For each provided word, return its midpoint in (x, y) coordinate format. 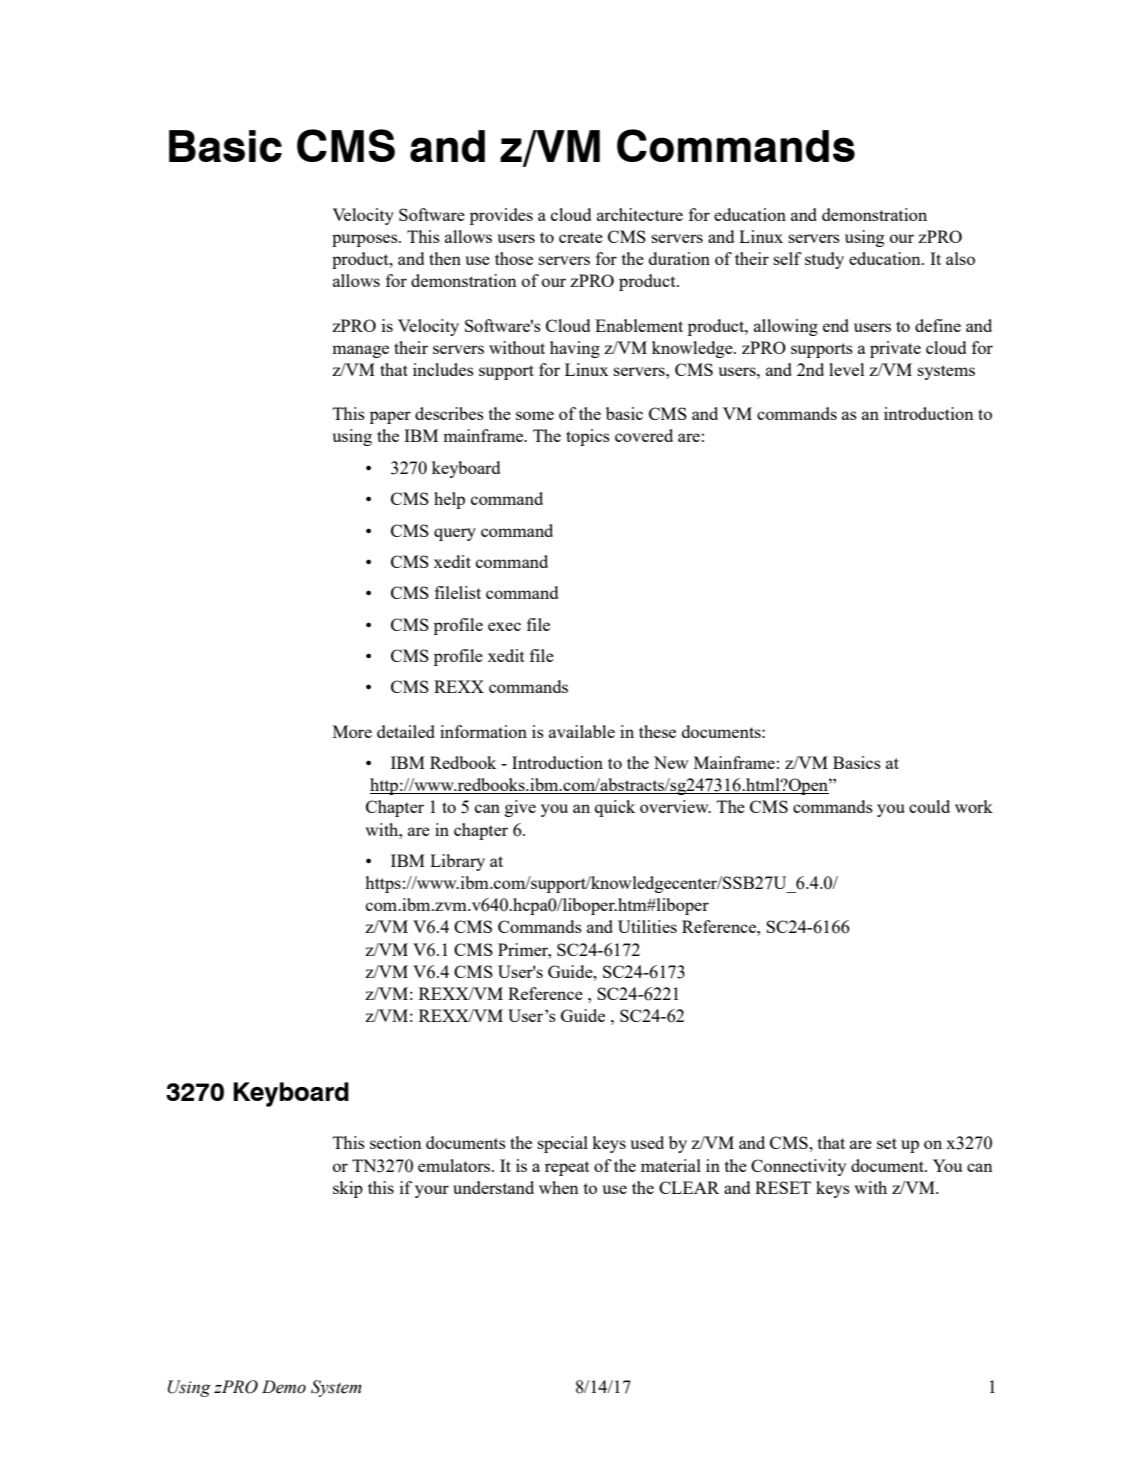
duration (679, 258)
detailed (406, 731)
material (671, 1165)
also (960, 258)
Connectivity (798, 1167)
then (445, 258)
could (929, 806)
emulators (455, 1165)
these (657, 731)
